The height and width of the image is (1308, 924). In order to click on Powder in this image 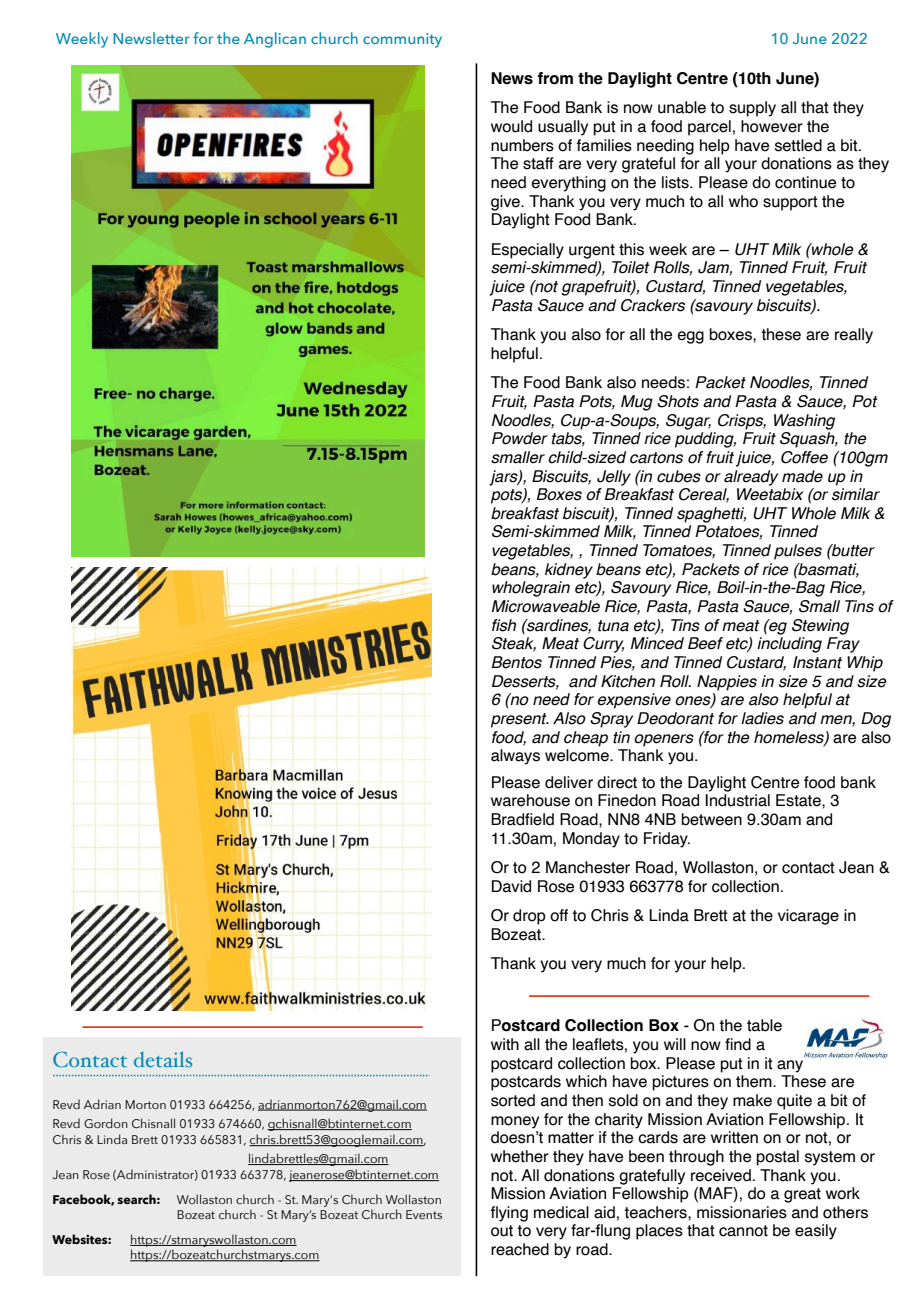, I will do `click(520, 438)`.
